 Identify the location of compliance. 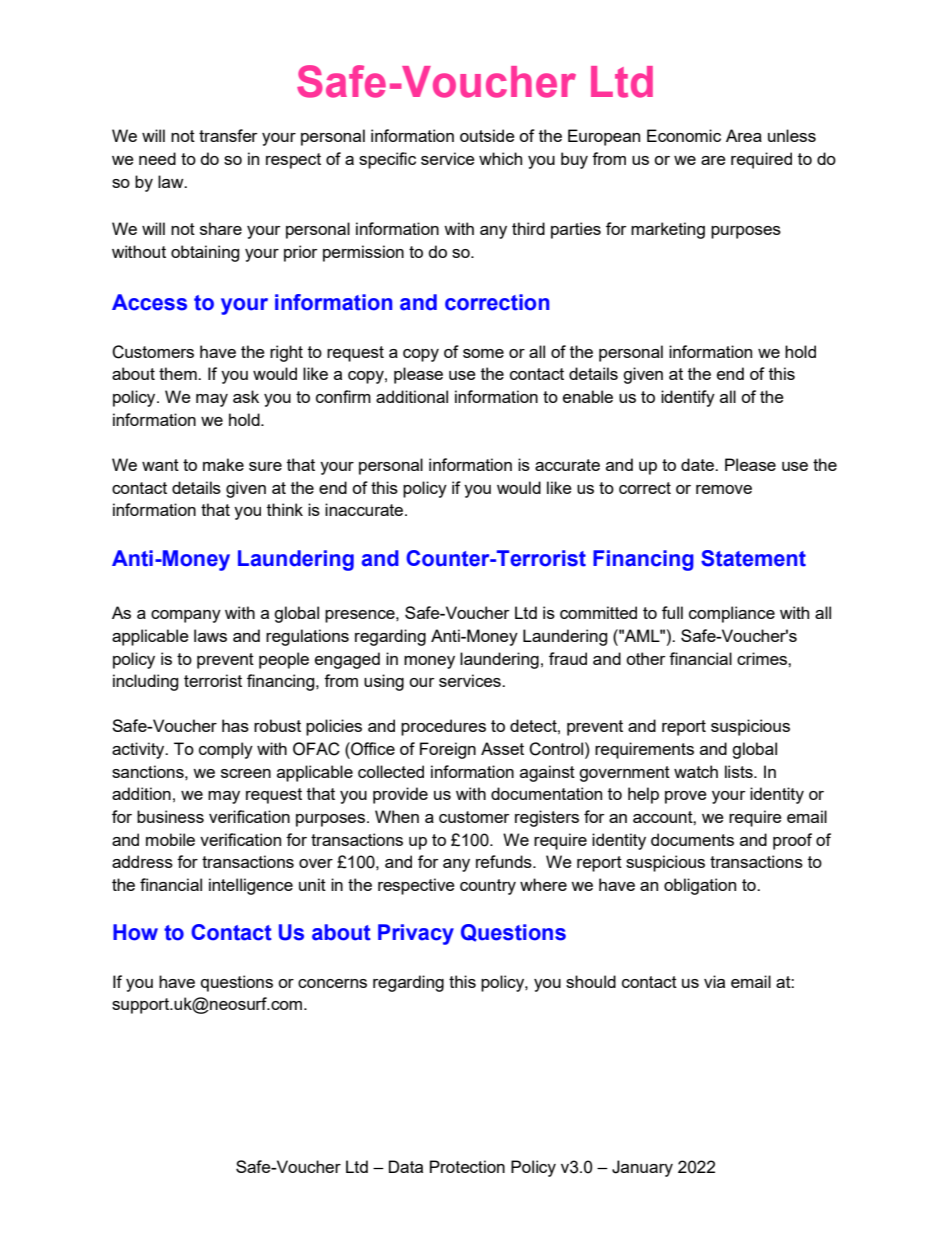
(732, 614).
